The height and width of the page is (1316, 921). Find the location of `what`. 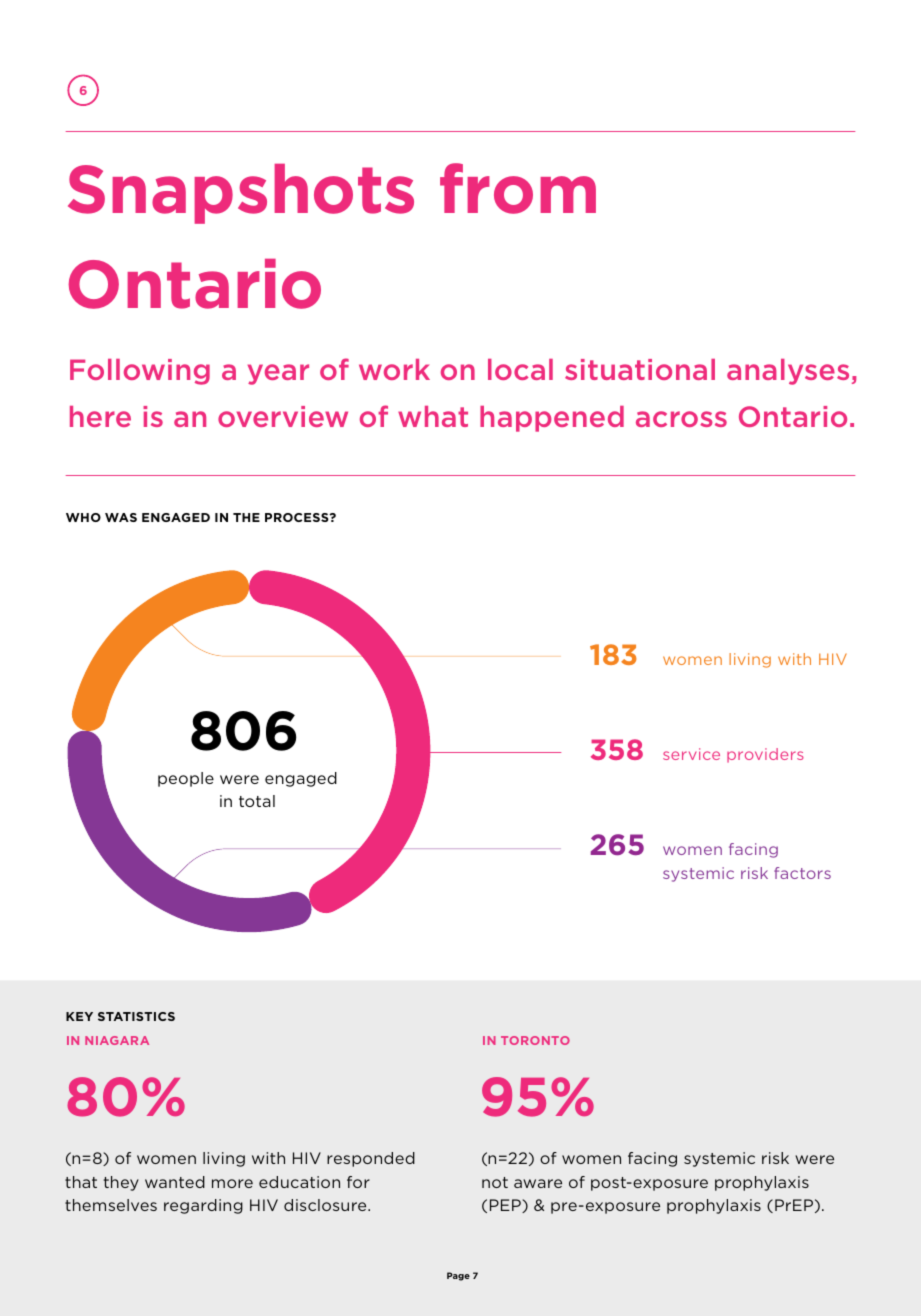

what is located at coordinates (433, 416).
